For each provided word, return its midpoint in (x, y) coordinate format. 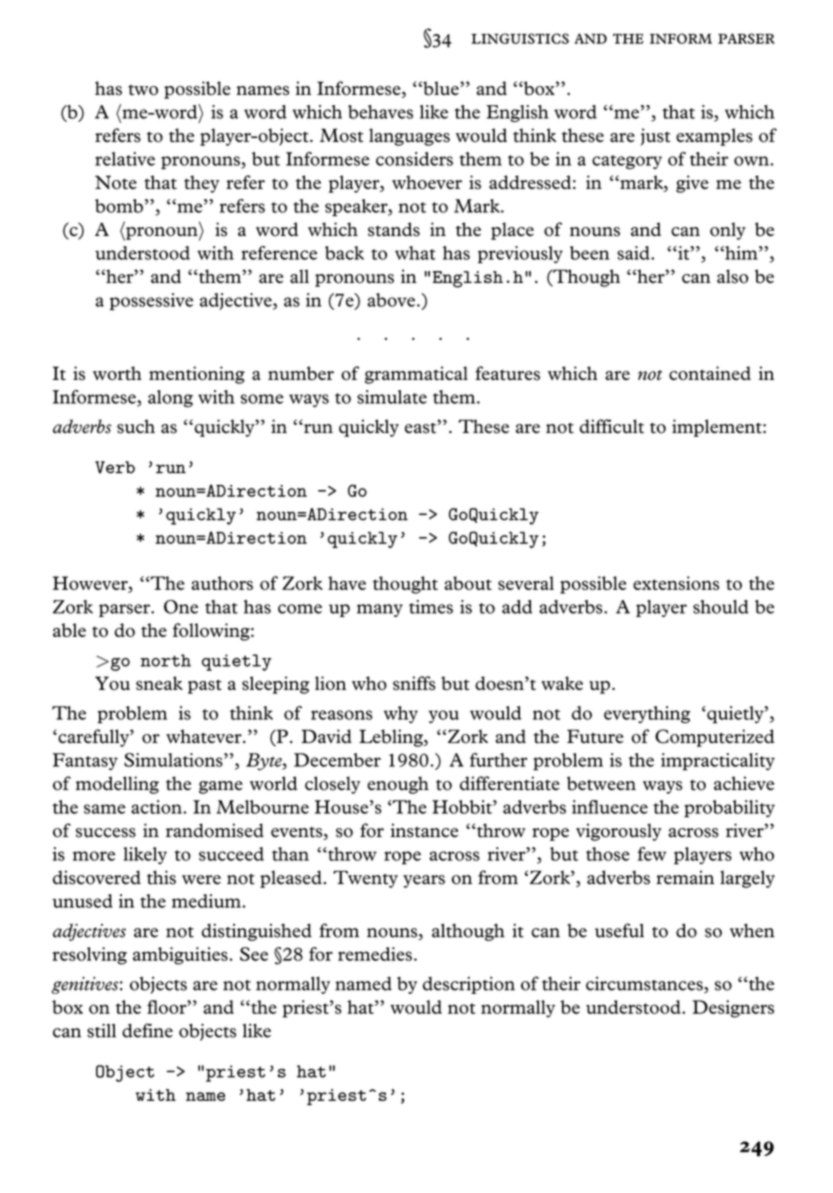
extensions (676, 583)
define (147, 1030)
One (181, 607)
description (469, 985)
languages (409, 137)
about (468, 583)
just (656, 137)
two (143, 90)
